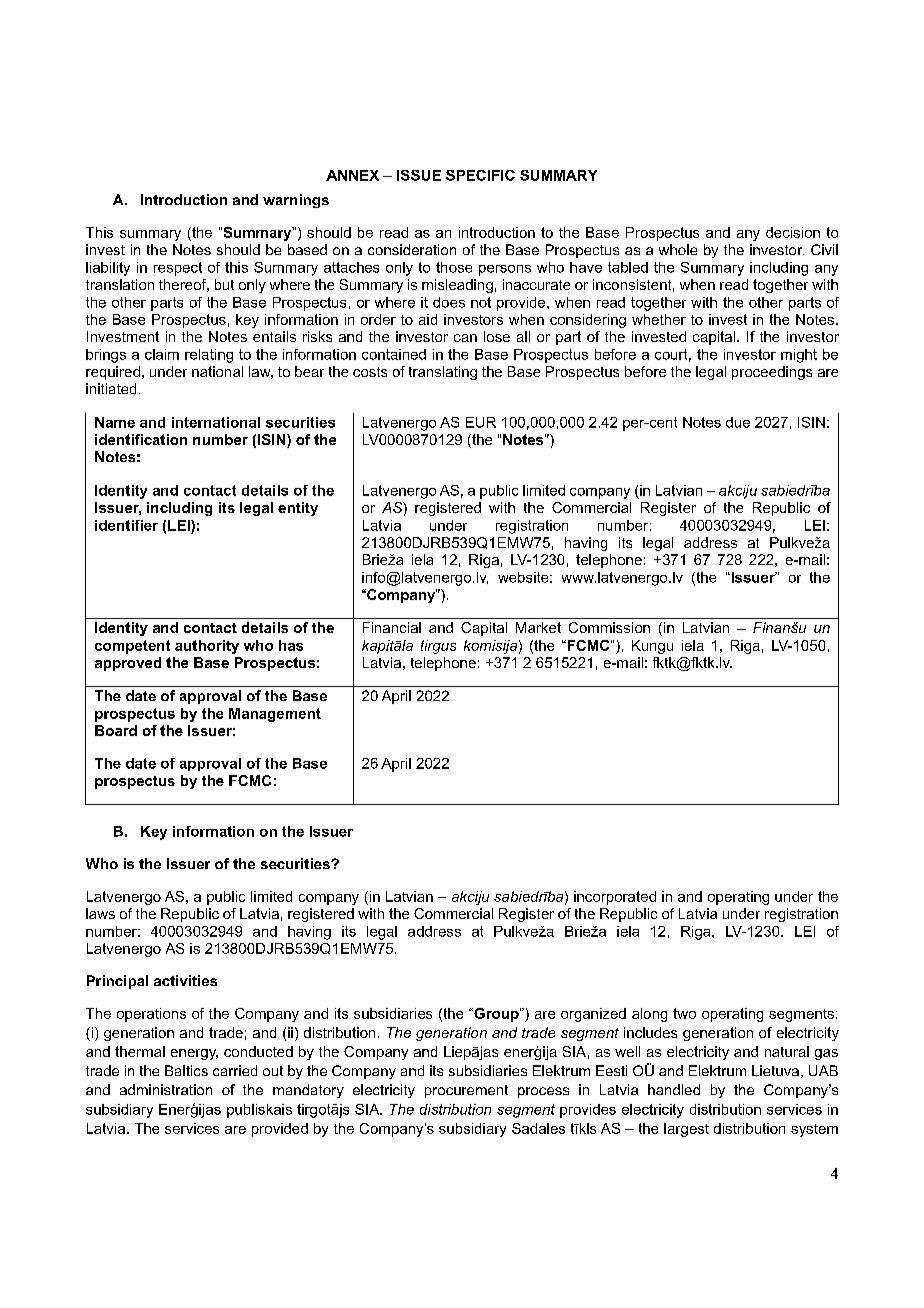 This screenshot has width=924, height=1308. What do you see at coordinates (207, 647) in the screenshot?
I see `authority` at bounding box center [207, 647].
